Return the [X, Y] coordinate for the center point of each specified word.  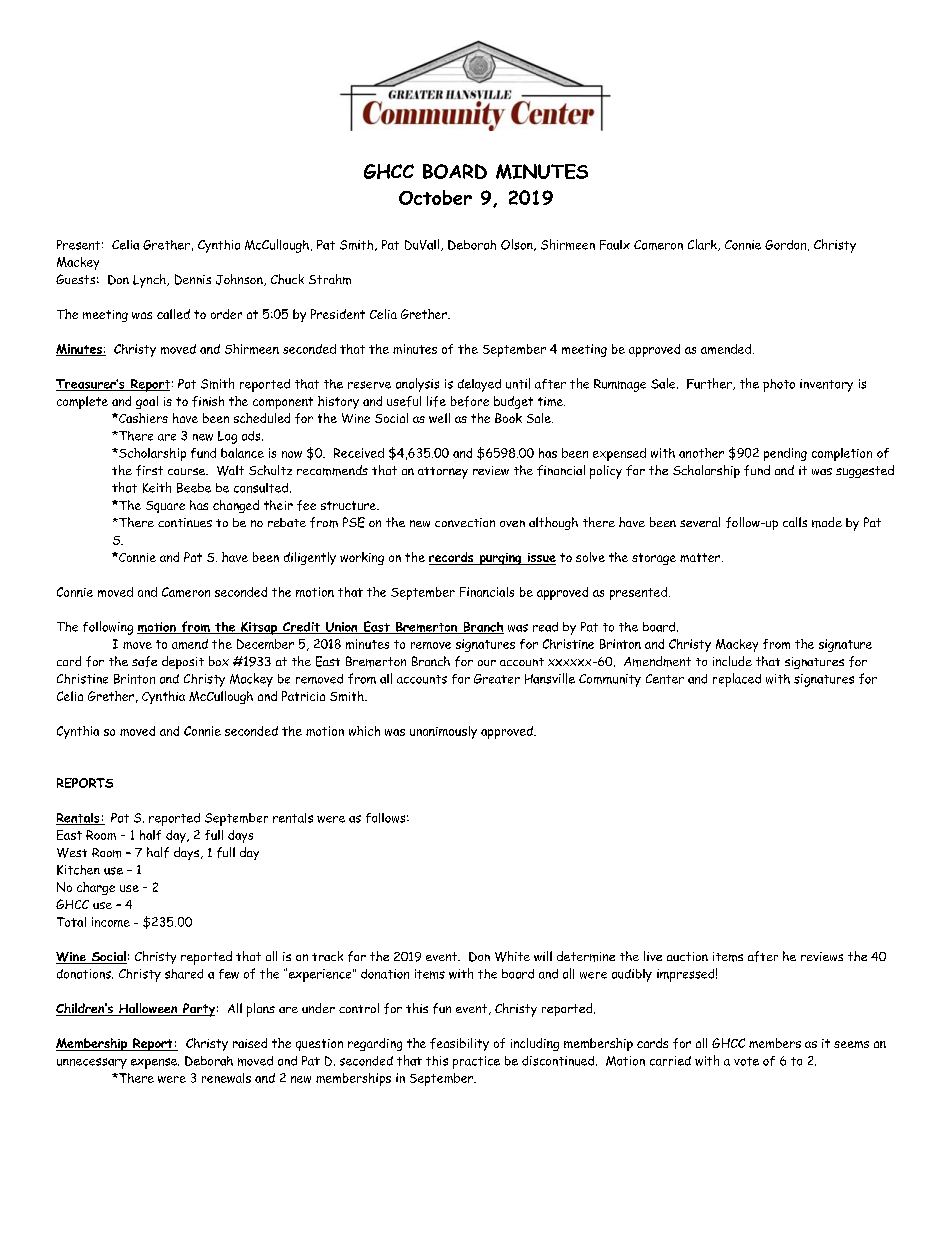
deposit [183, 662]
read [545, 627]
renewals [226, 1078]
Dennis [193, 279]
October [435, 197]
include [732, 661]
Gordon [787, 245]
